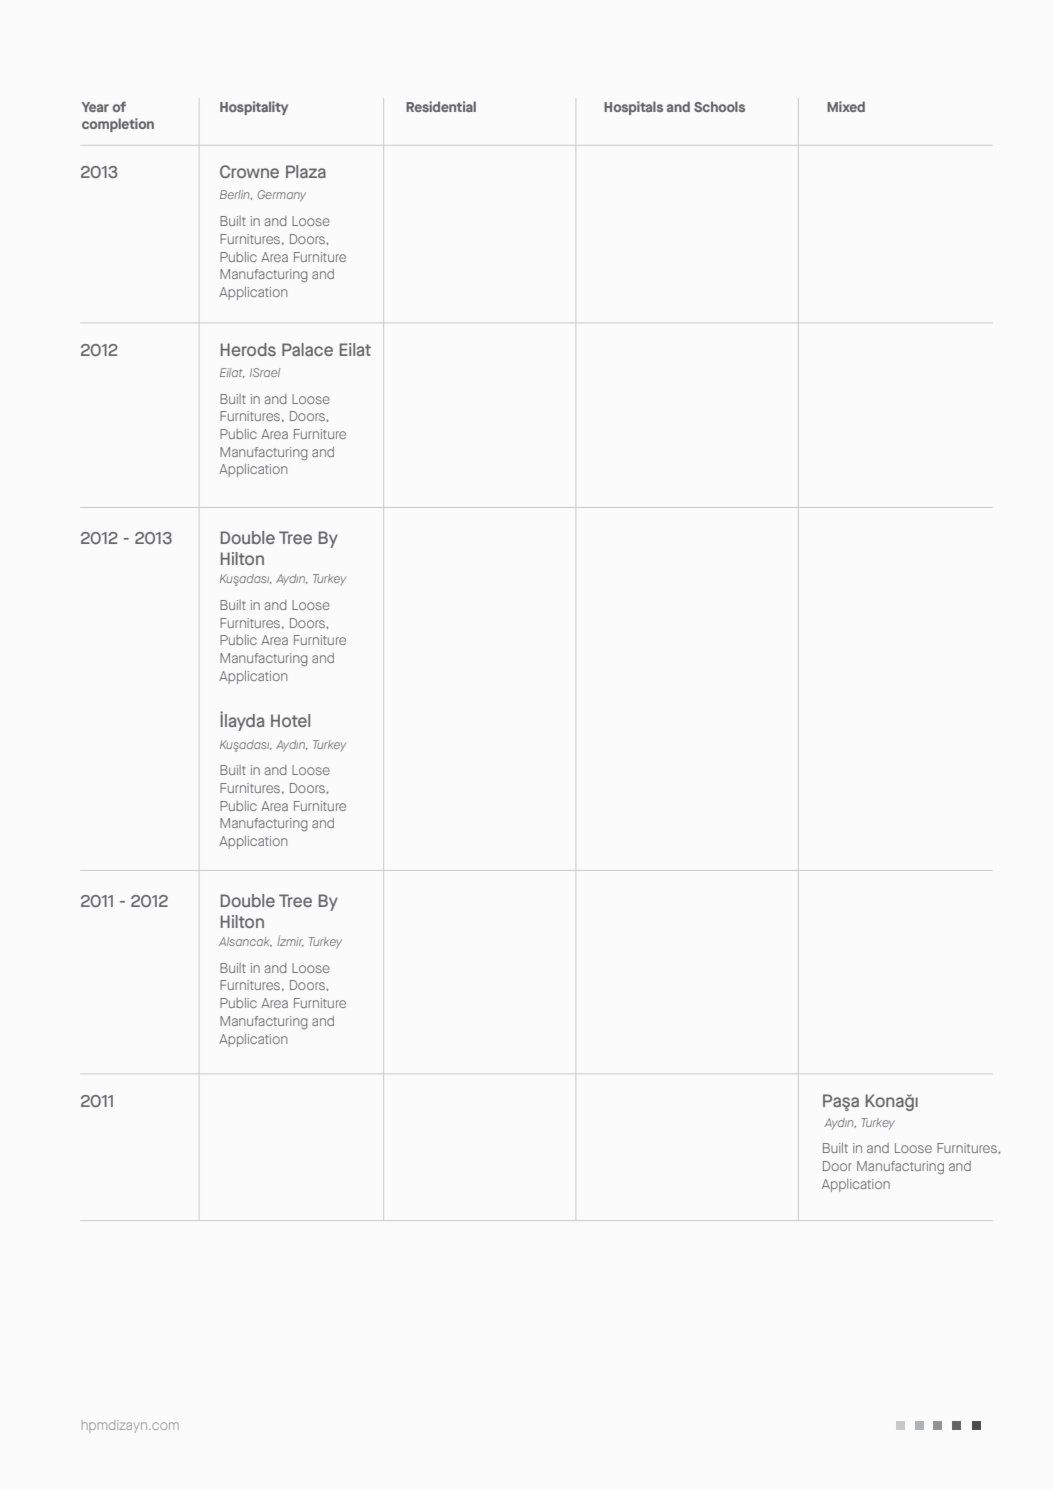  Describe the element at coordinates (719, 106) in the image. I see `Schools` at that location.
